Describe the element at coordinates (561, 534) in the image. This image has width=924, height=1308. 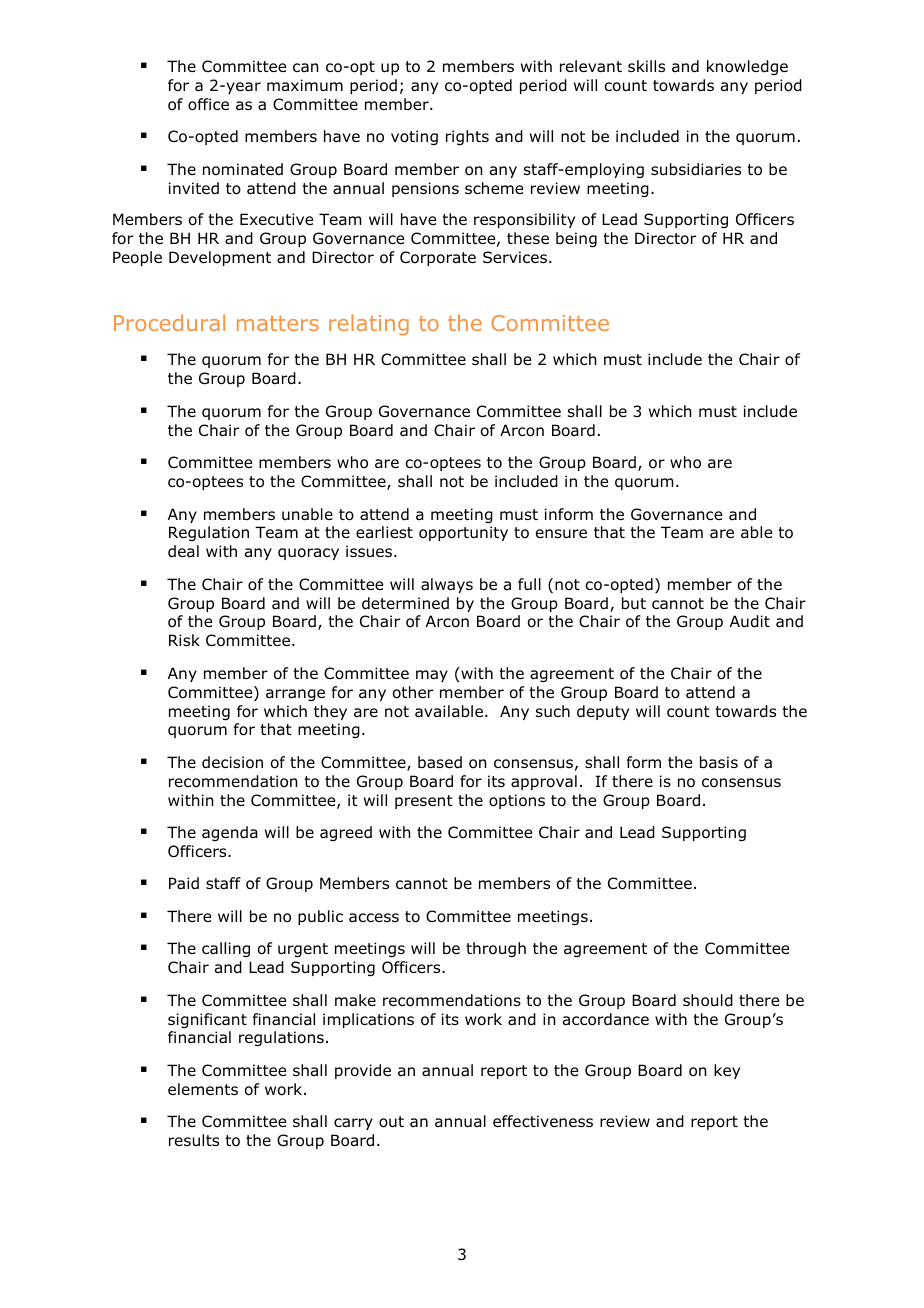
I see `ensure` at that location.
